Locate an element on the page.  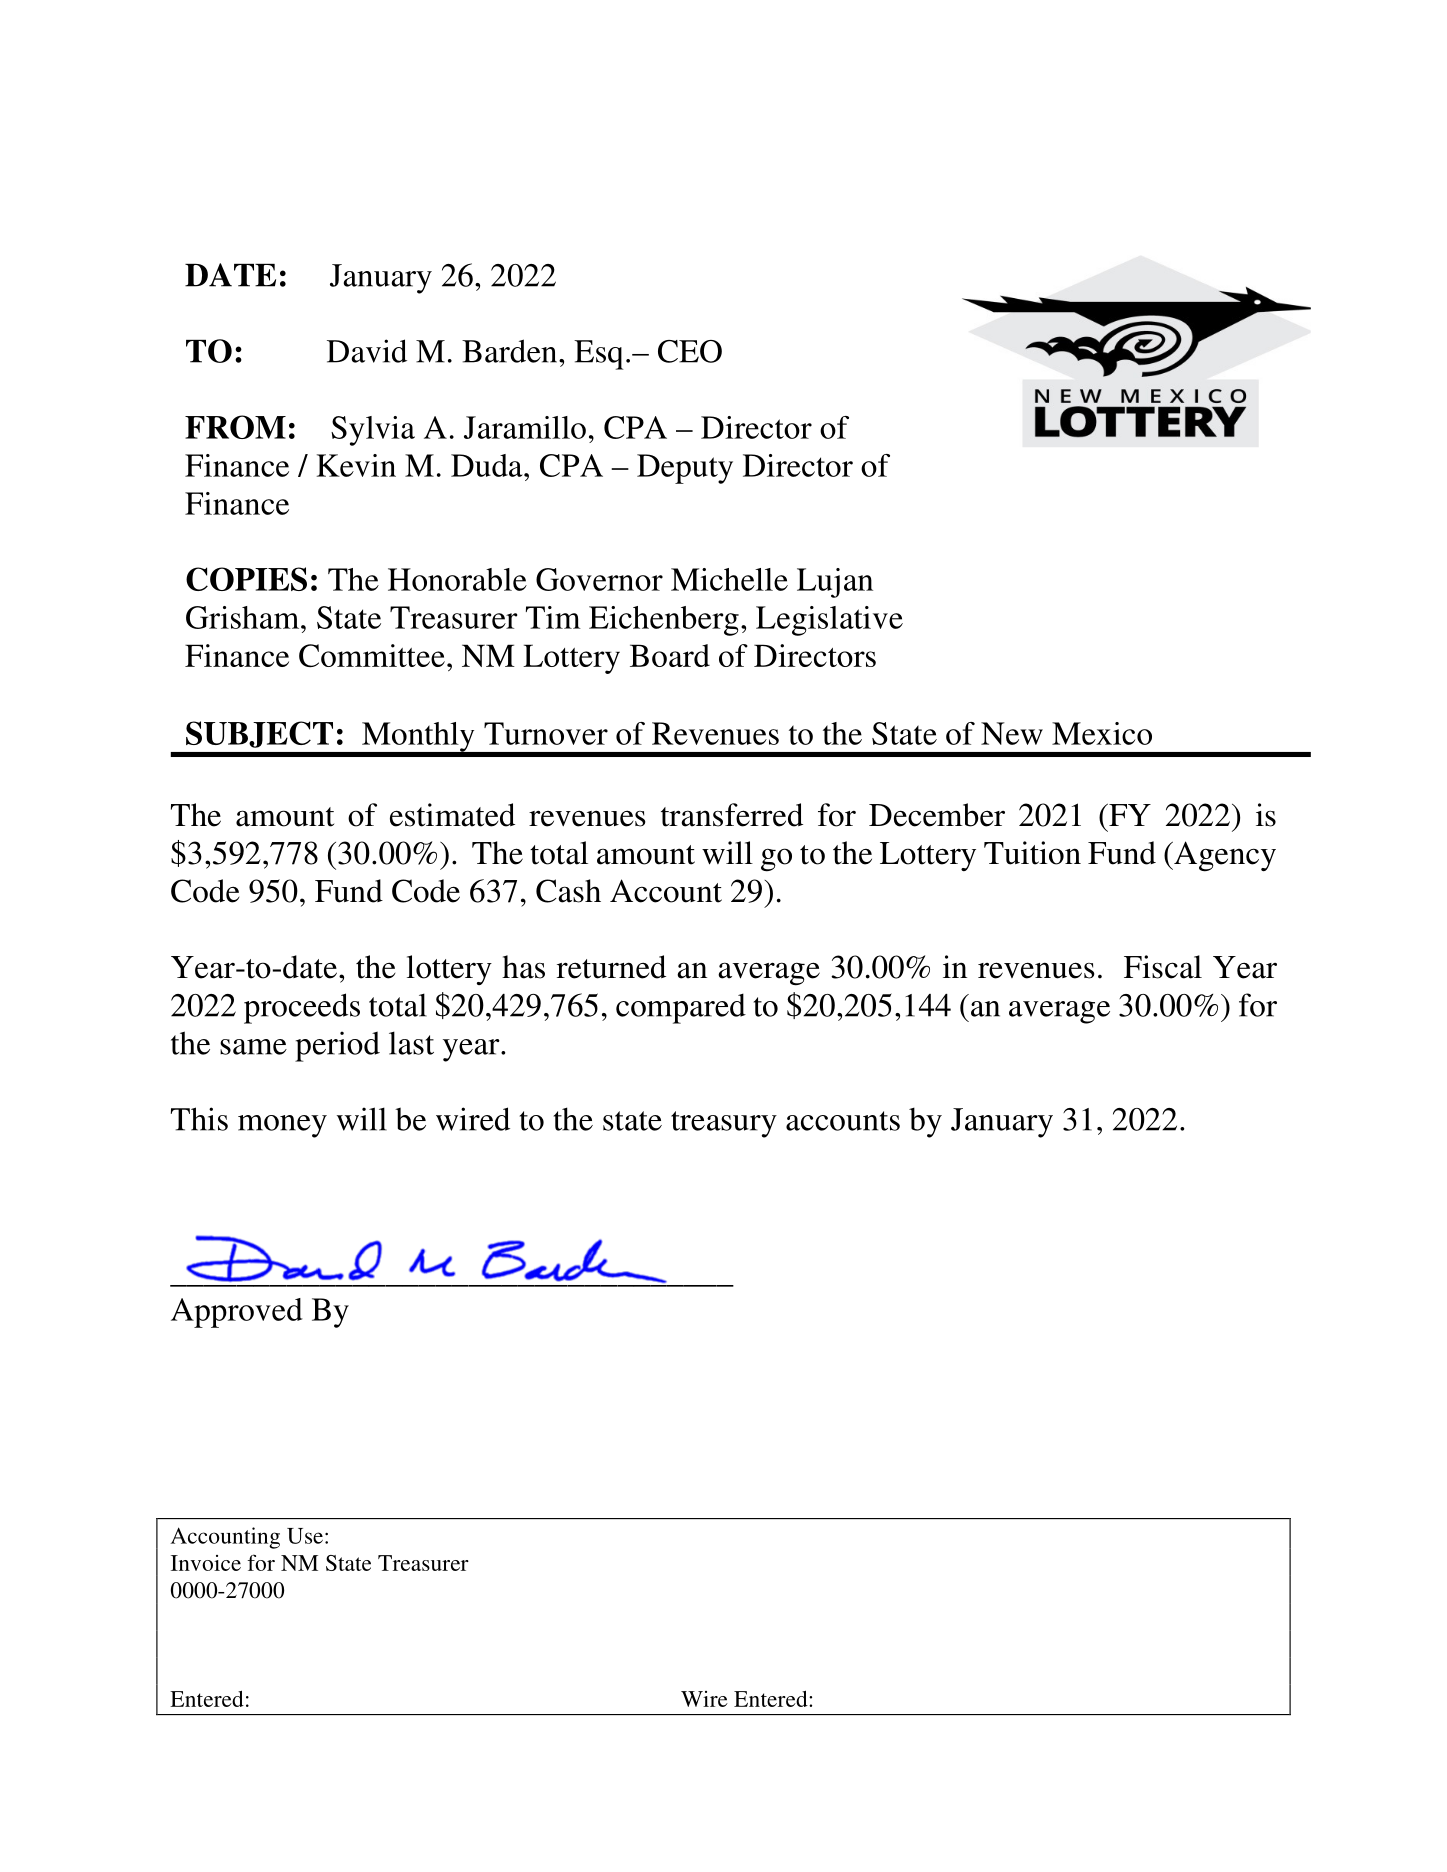
transferred is located at coordinates (732, 815).
